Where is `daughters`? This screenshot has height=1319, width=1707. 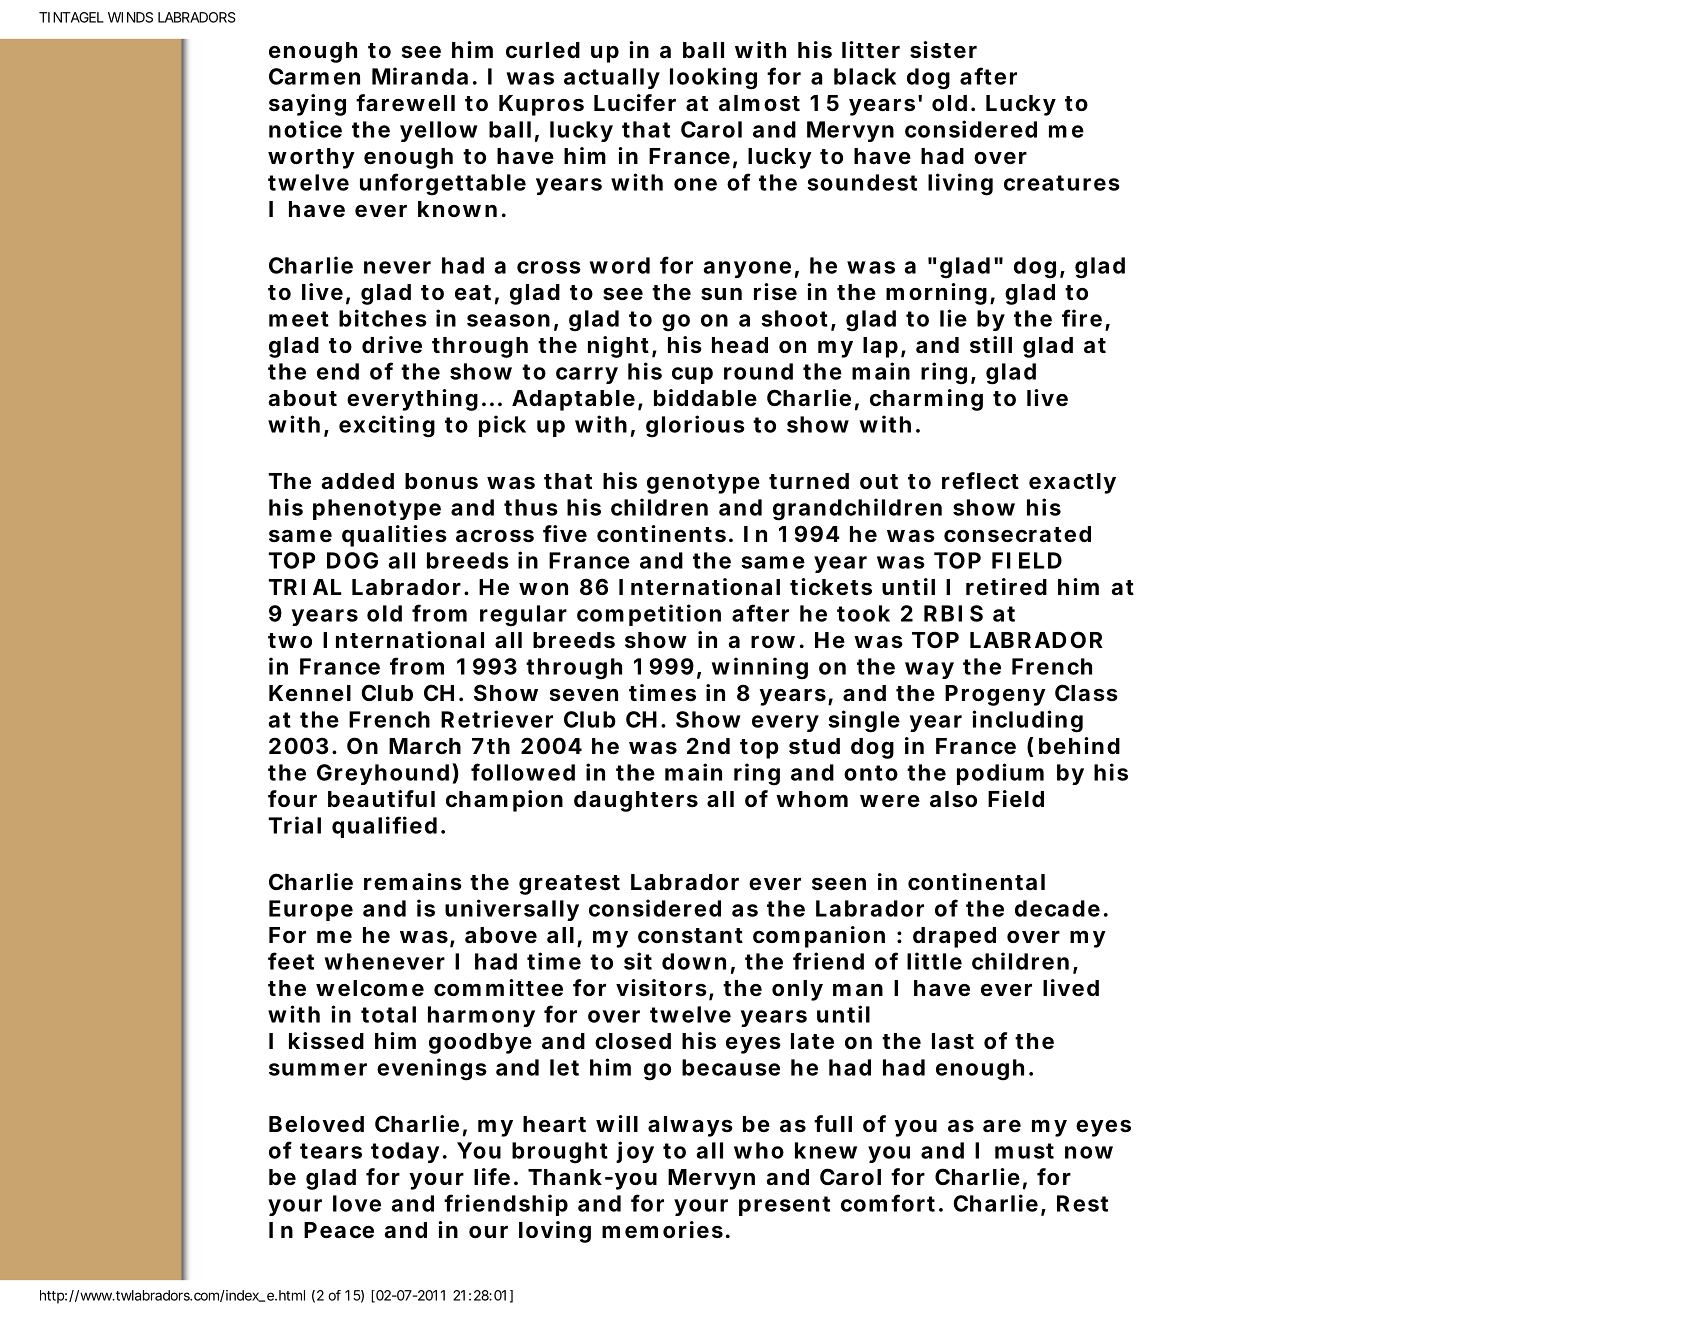
daughters is located at coordinates (636, 801).
